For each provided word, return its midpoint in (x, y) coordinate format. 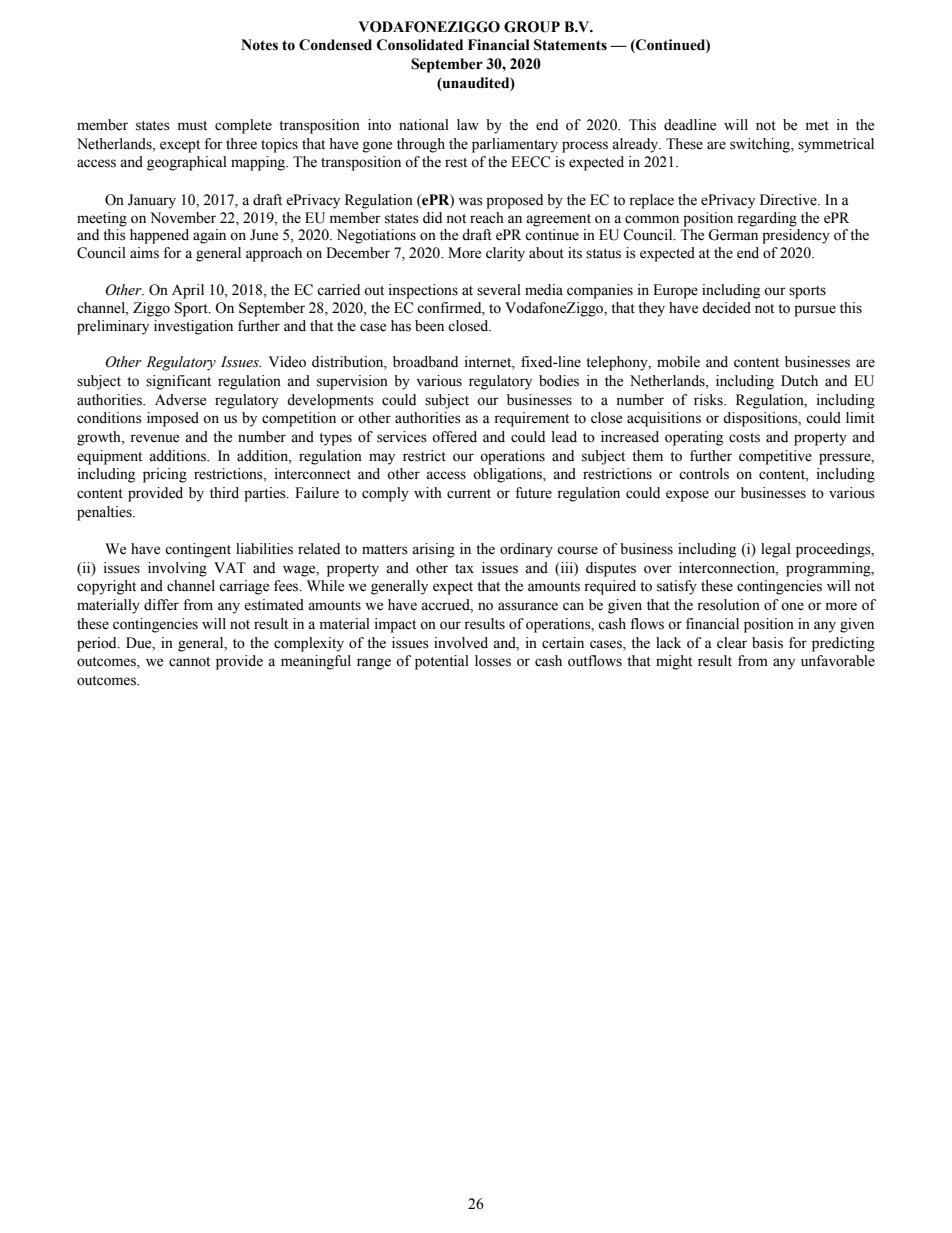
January (152, 201)
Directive (789, 200)
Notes (259, 45)
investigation (193, 327)
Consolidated (420, 45)
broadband (425, 362)
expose (687, 496)
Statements (570, 45)
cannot (189, 662)
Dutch (799, 381)
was (470, 201)
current (469, 494)
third (224, 493)
